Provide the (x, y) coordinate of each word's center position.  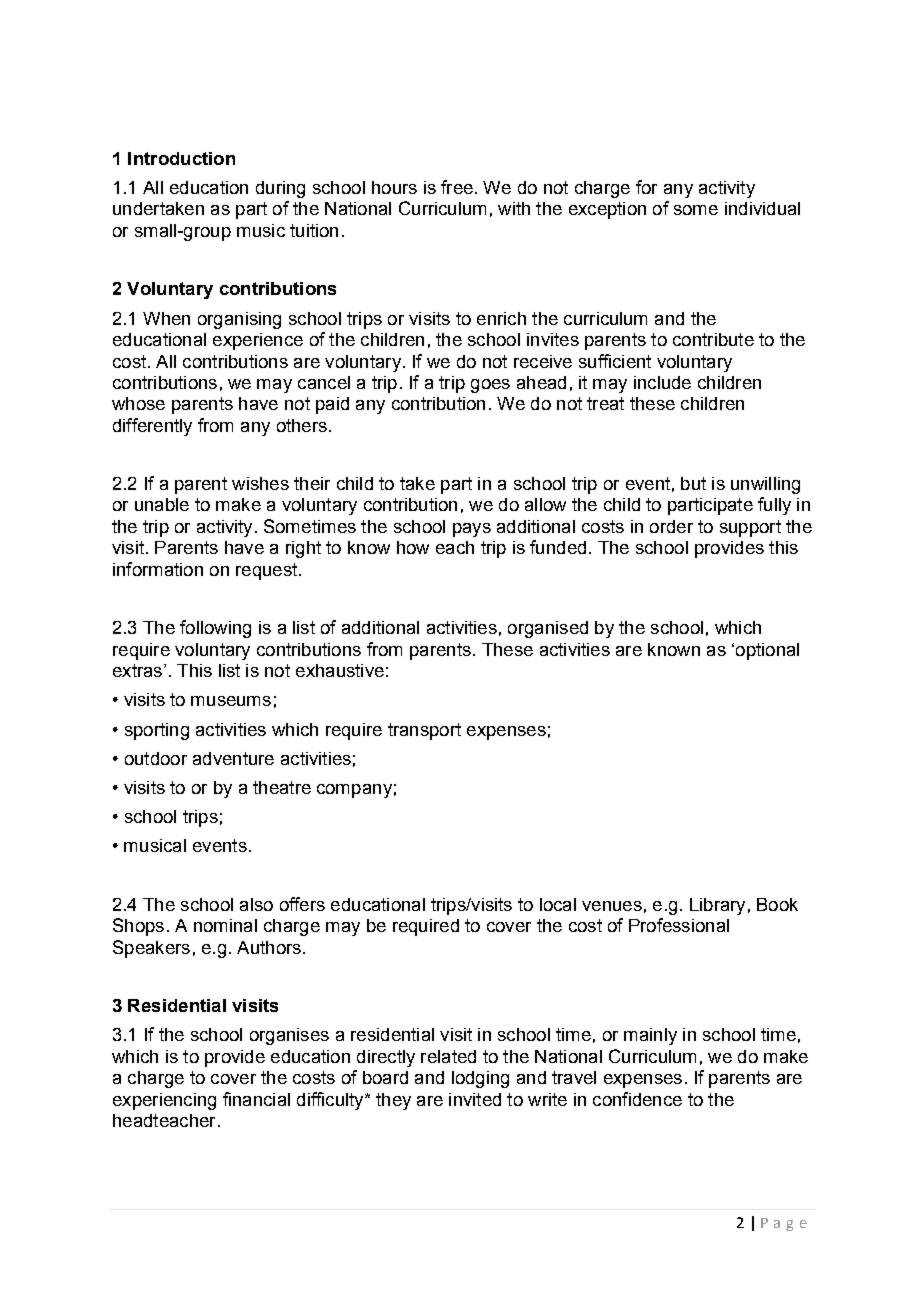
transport (424, 731)
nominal (225, 925)
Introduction (181, 158)
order (671, 526)
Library (717, 906)
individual (762, 208)
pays (472, 530)
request (268, 571)
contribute (713, 339)
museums (231, 701)
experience (258, 341)
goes (490, 386)
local (558, 904)
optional (766, 651)
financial (256, 1099)
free (457, 187)
